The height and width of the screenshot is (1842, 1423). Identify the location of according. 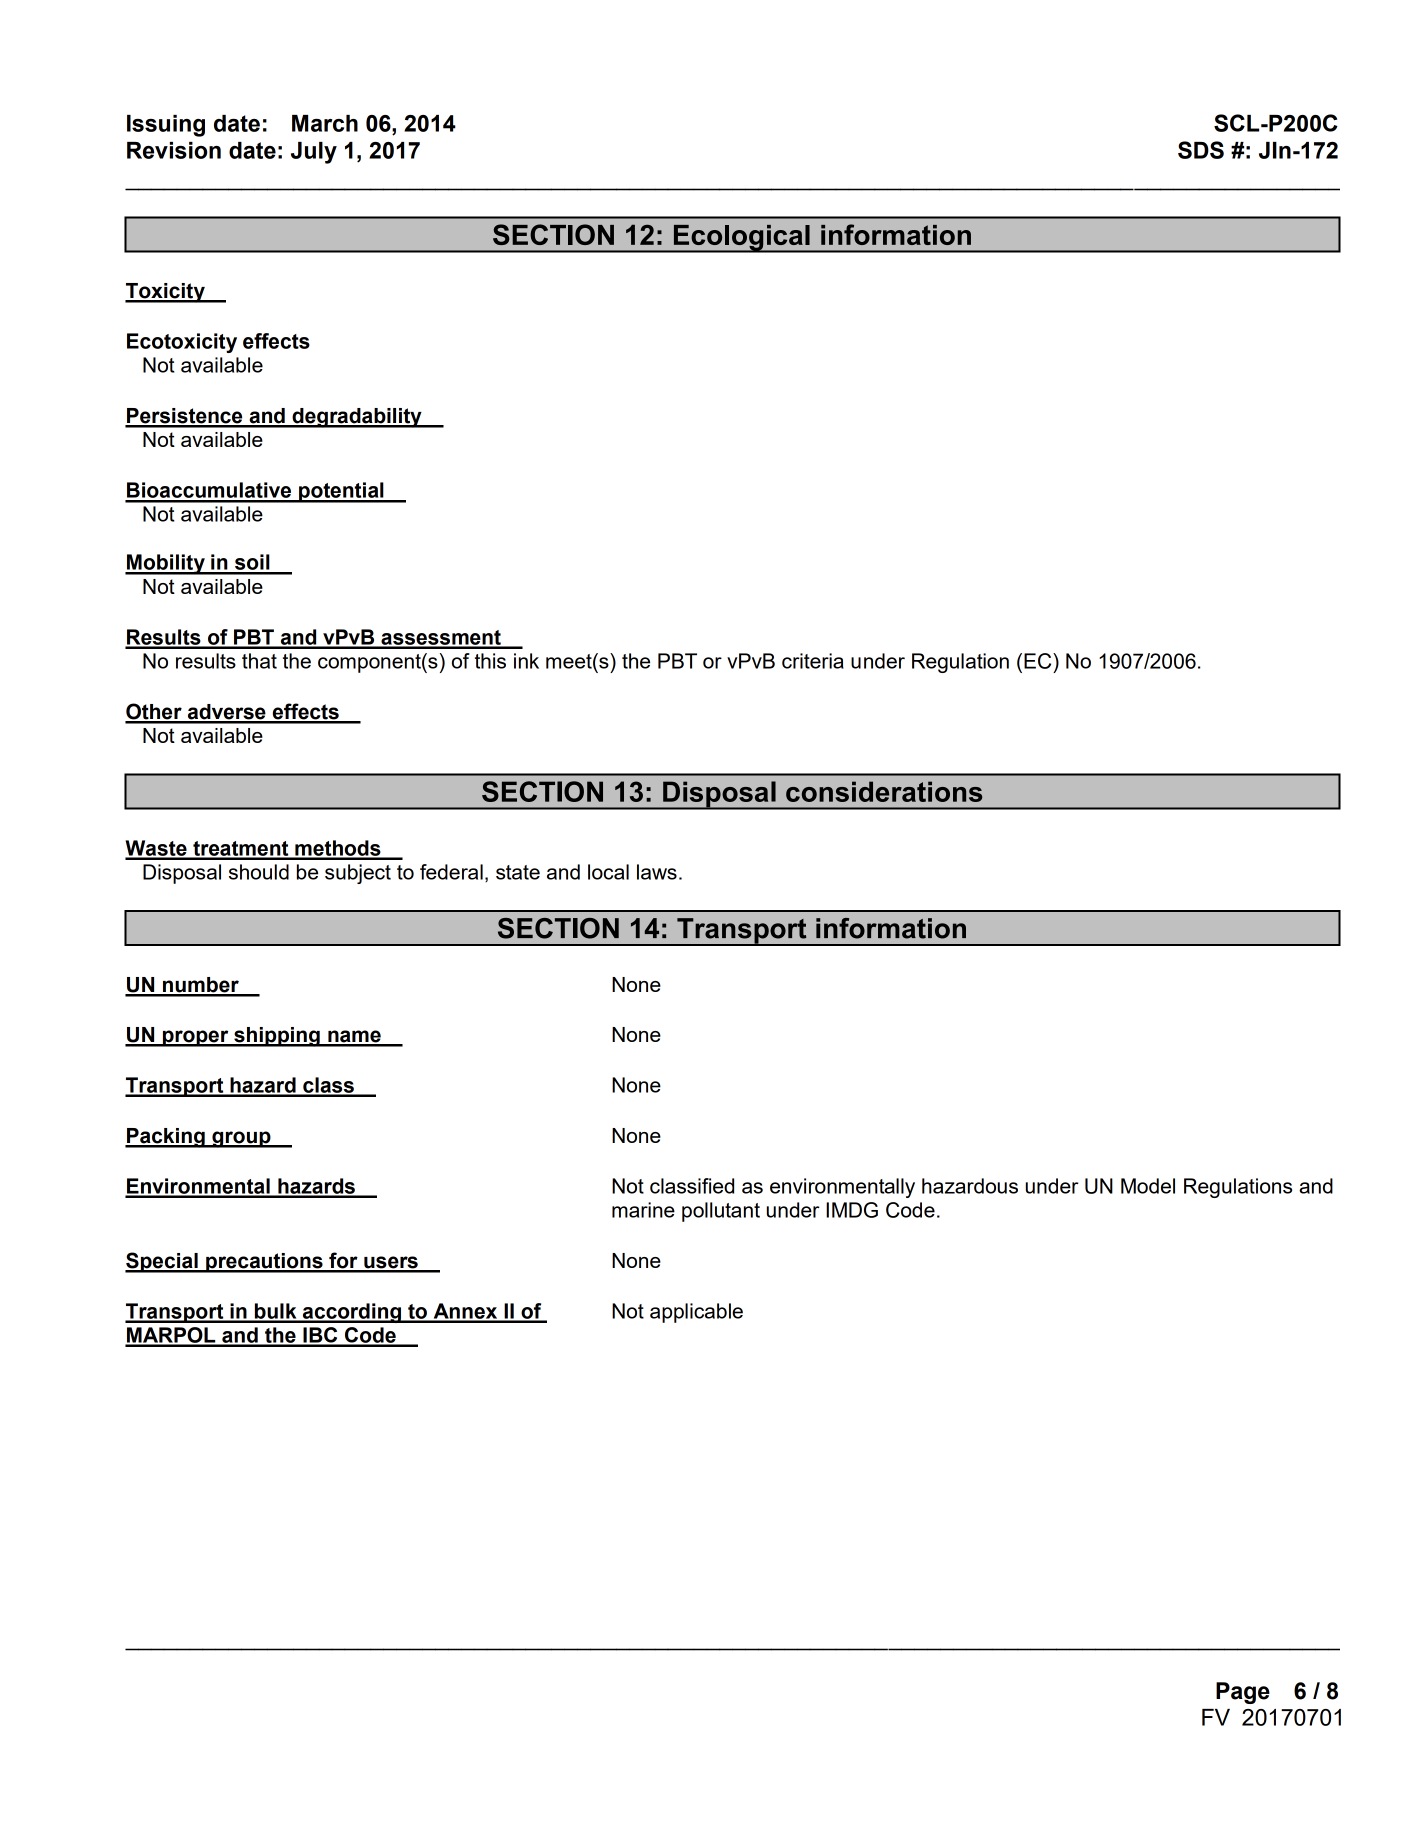
(352, 1313).
